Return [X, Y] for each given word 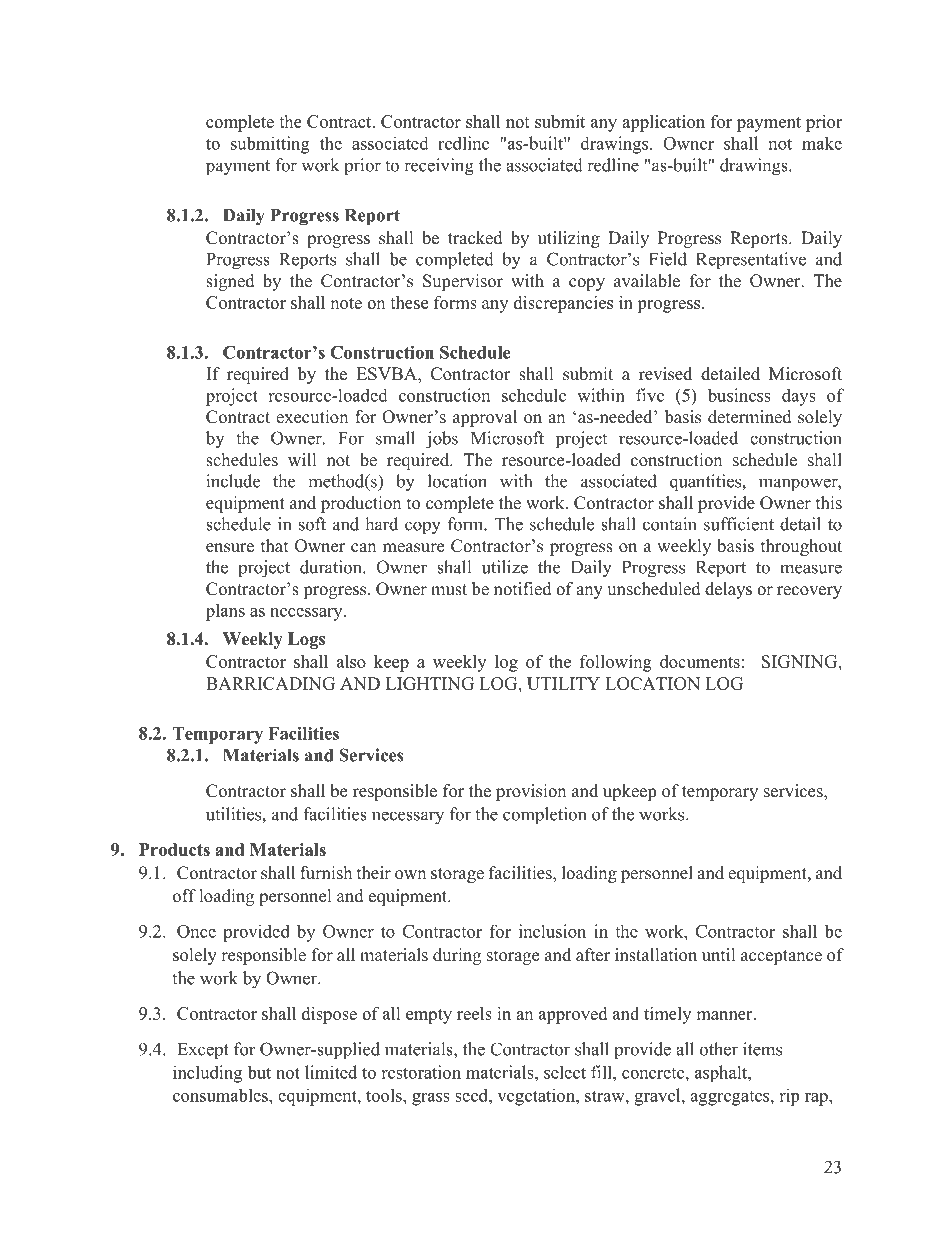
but [259, 1072]
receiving [439, 167]
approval [485, 418]
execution [312, 417]
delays [728, 590]
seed [472, 1095]
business [739, 395]
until [719, 955]
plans [225, 612]
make [822, 143]
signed [230, 282]
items [762, 1049]
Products [174, 849]
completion [544, 816]
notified [523, 589]
